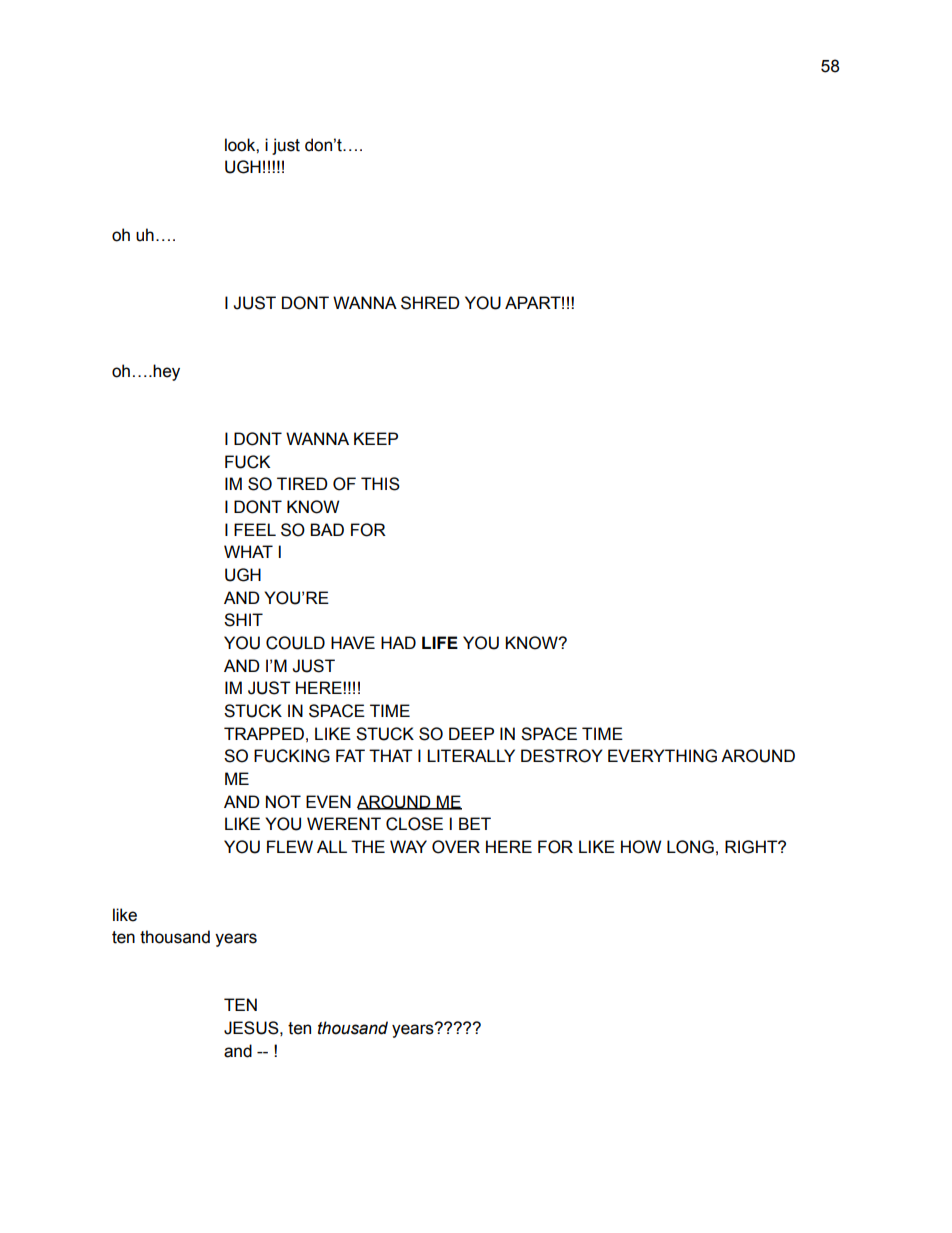 The width and height of the page is (952, 1233). I want to click on KEEP, so click(376, 438).
